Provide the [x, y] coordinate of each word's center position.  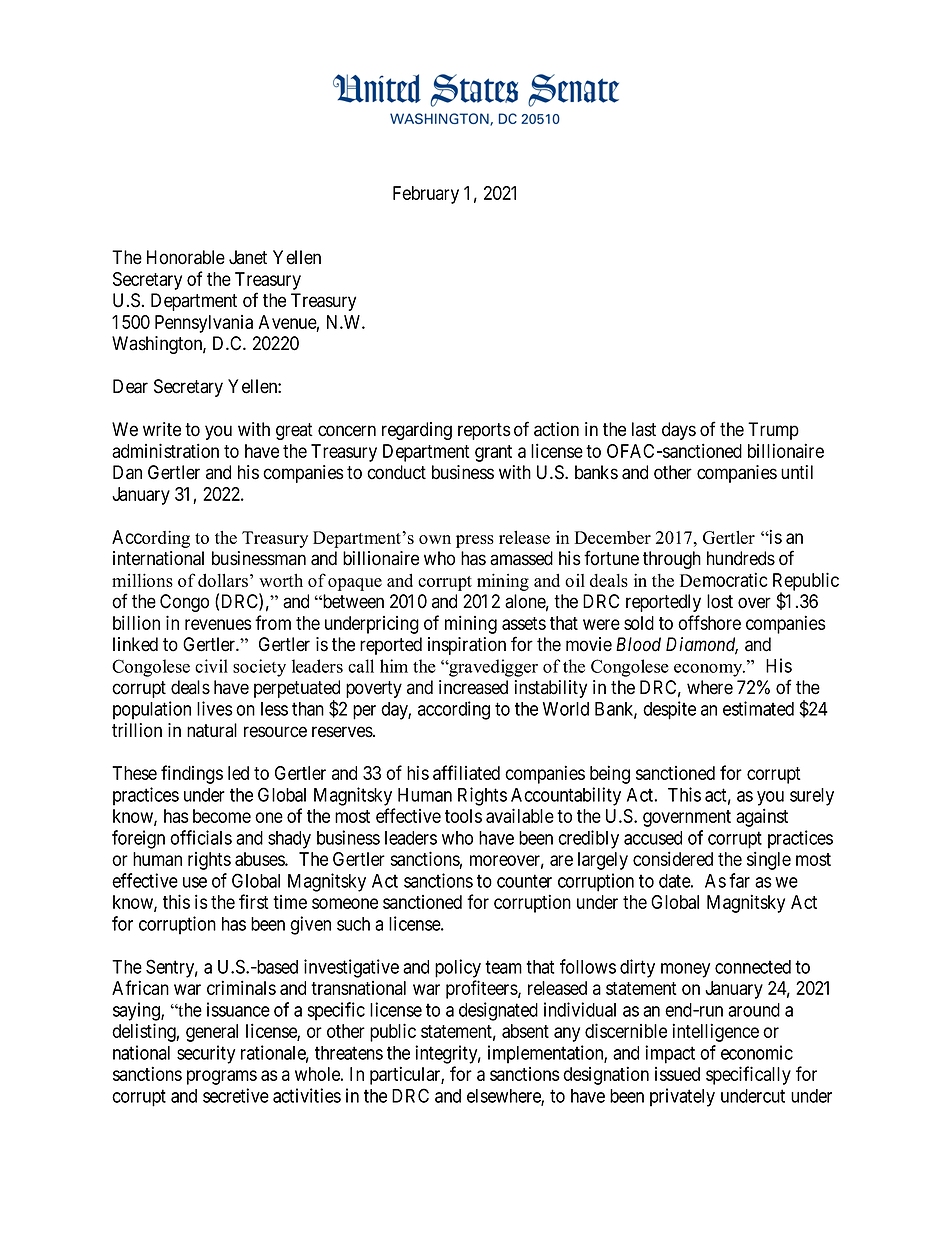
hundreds [741, 558]
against [762, 817]
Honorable [186, 257]
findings [192, 774]
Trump [773, 431]
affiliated [466, 772]
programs [222, 1077]
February [426, 195]
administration [165, 450]
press [475, 541]
